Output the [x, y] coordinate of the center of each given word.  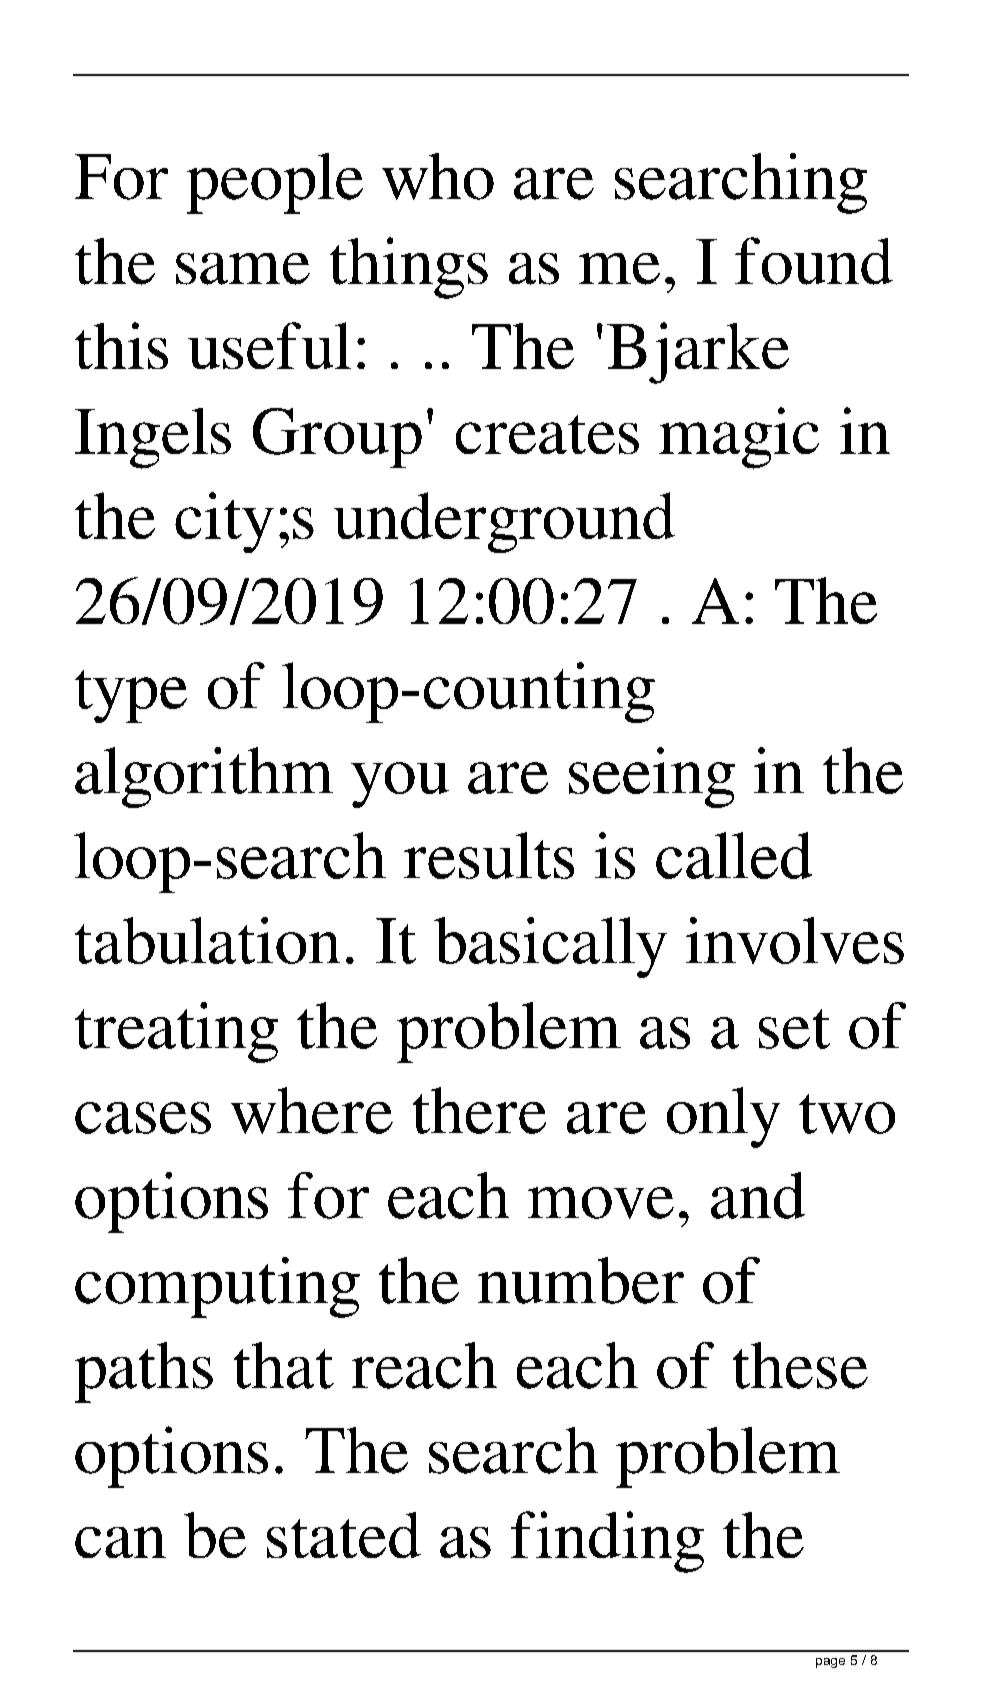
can [120, 1542]
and [758, 1195]
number [581, 1280]
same [243, 269]
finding [607, 1542]
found [814, 261]
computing [217, 1287]
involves [795, 940]
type [131, 696]
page [830, 1663]
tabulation [207, 940]
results [489, 855]
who [438, 176]
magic [739, 438]
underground [504, 522]
